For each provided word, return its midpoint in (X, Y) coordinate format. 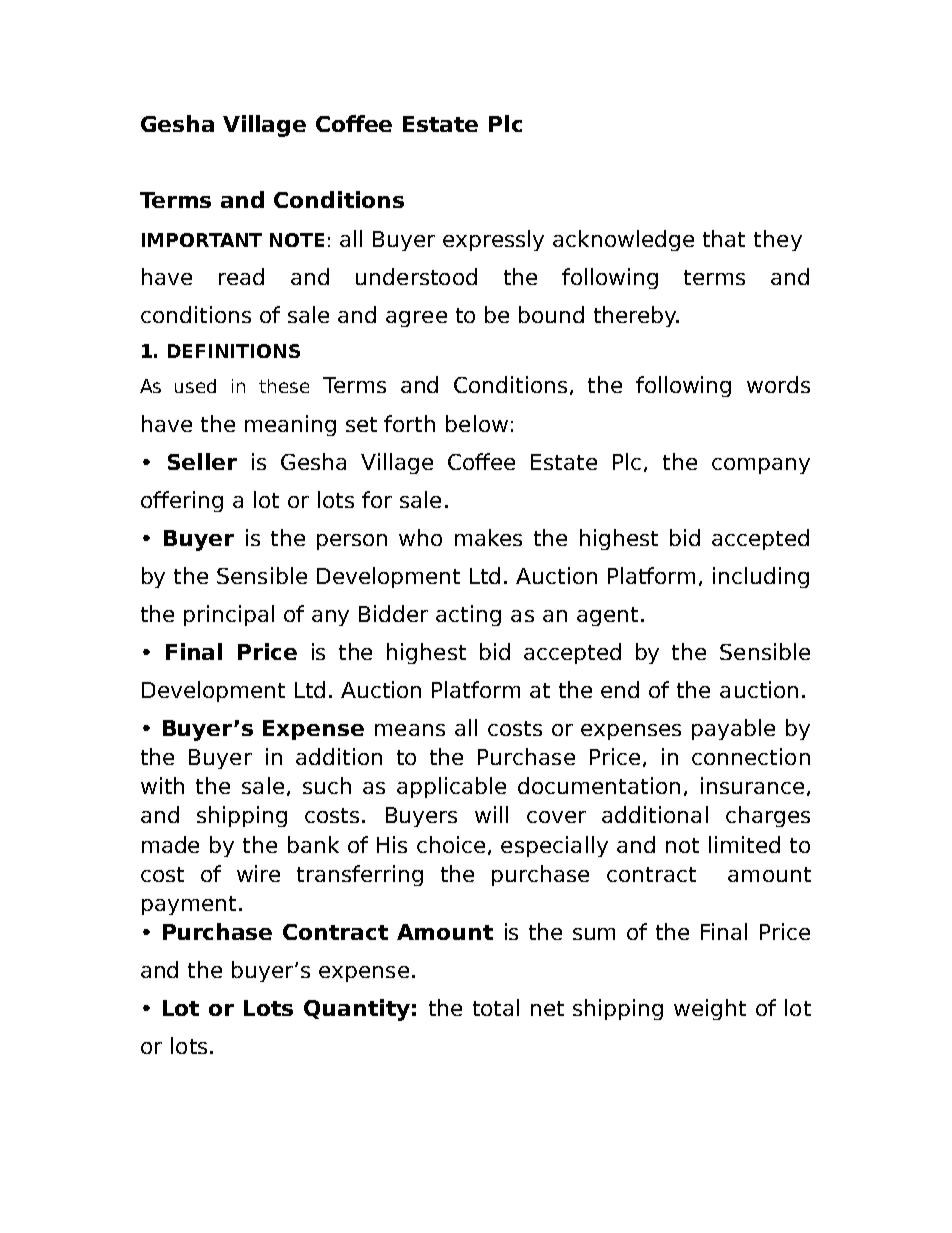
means (410, 730)
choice (451, 844)
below (477, 423)
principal (229, 615)
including (761, 577)
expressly (493, 240)
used (195, 386)
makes (488, 537)
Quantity (357, 1010)
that (724, 238)
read (241, 276)
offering (182, 501)
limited (744, 844)
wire (258, 873)
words (778, 384)
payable (733, 729)
